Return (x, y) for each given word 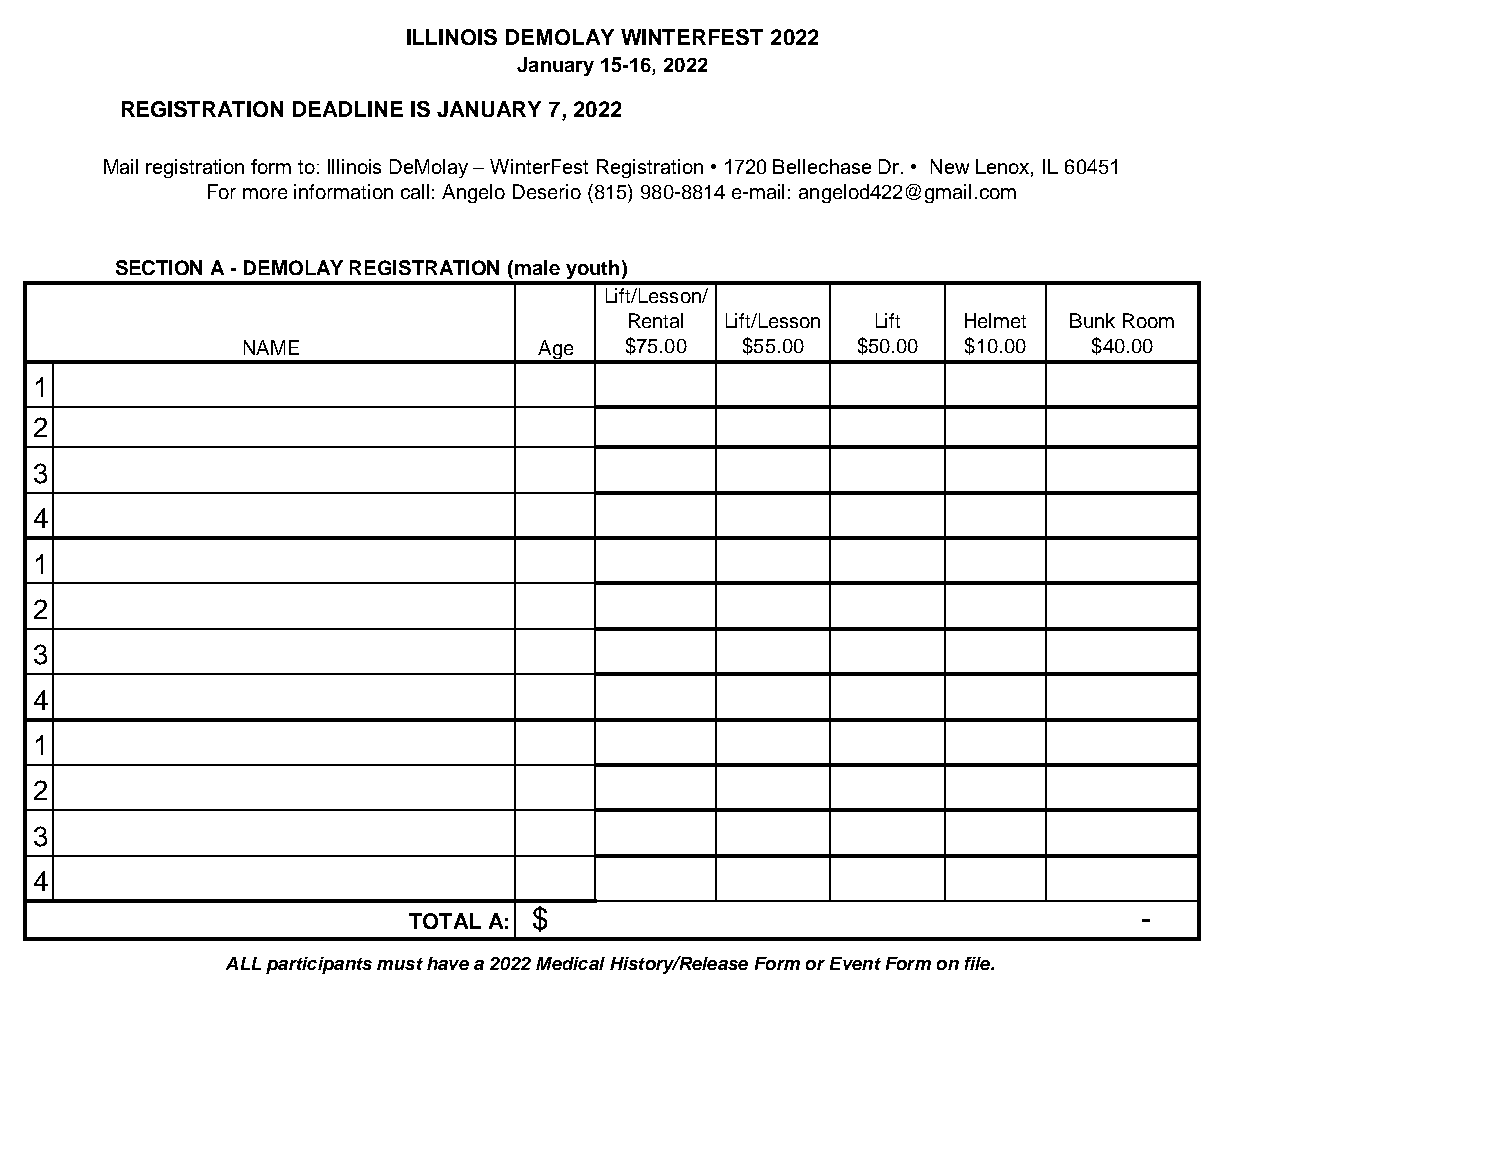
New (950, 166)
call (415, 191)
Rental (656, 320)
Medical (570, 963)
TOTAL (445, 921)
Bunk (1092, 320)
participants (319, 965)
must (400, 964)
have (448, 963)
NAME (271, 347)
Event (855, 963)
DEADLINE (348, 109)
